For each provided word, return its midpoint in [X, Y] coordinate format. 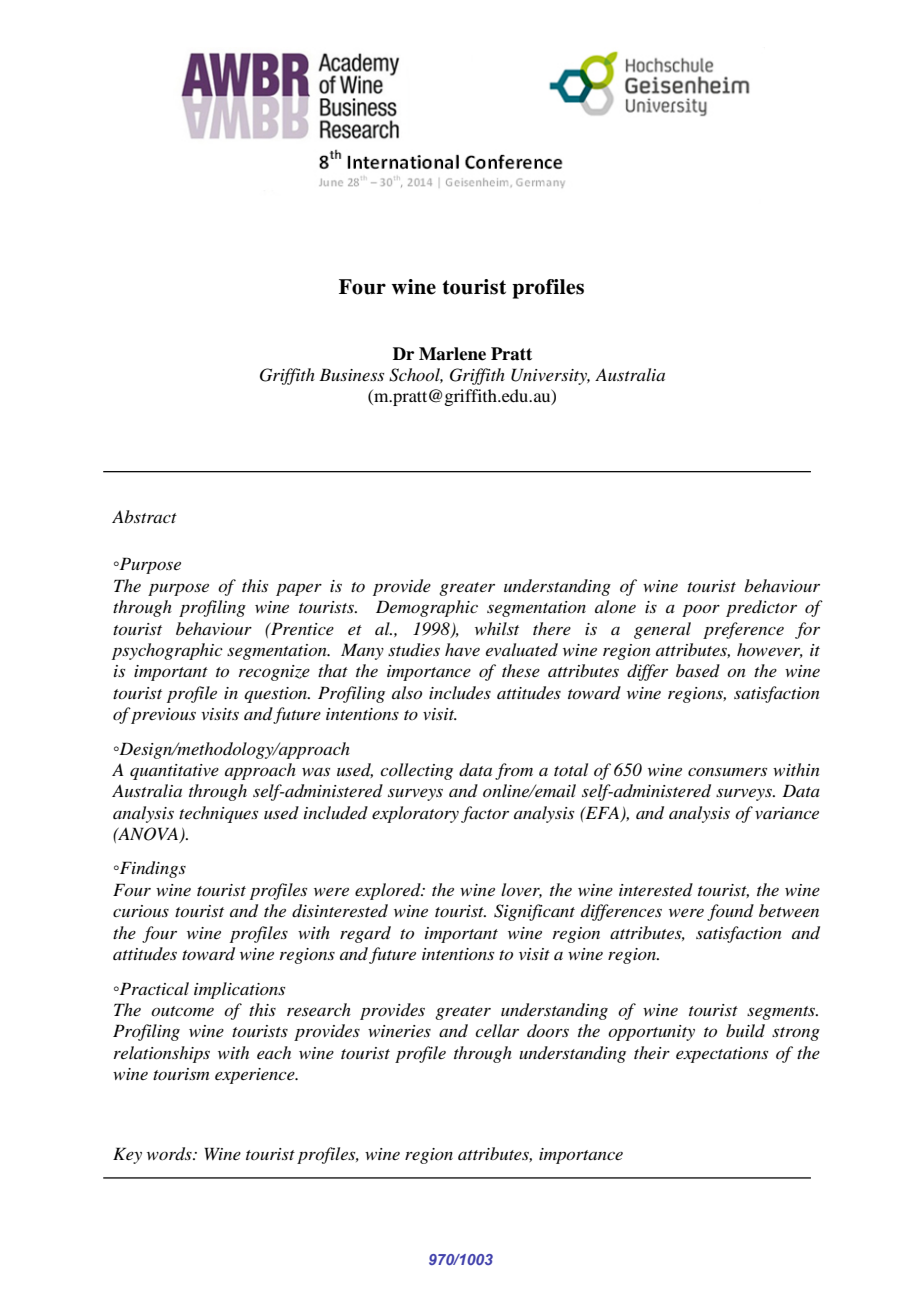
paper [299, 590]
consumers [727, 771]
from [514, 771]
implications [239, 990]
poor [701, 610]
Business [351, 374]
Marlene [452, 354]
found [730, 912]
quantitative [174, 772]
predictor [761, 608]
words [170, 1154]
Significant [534, 912]
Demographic [427, 608]
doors [548, 1030]
